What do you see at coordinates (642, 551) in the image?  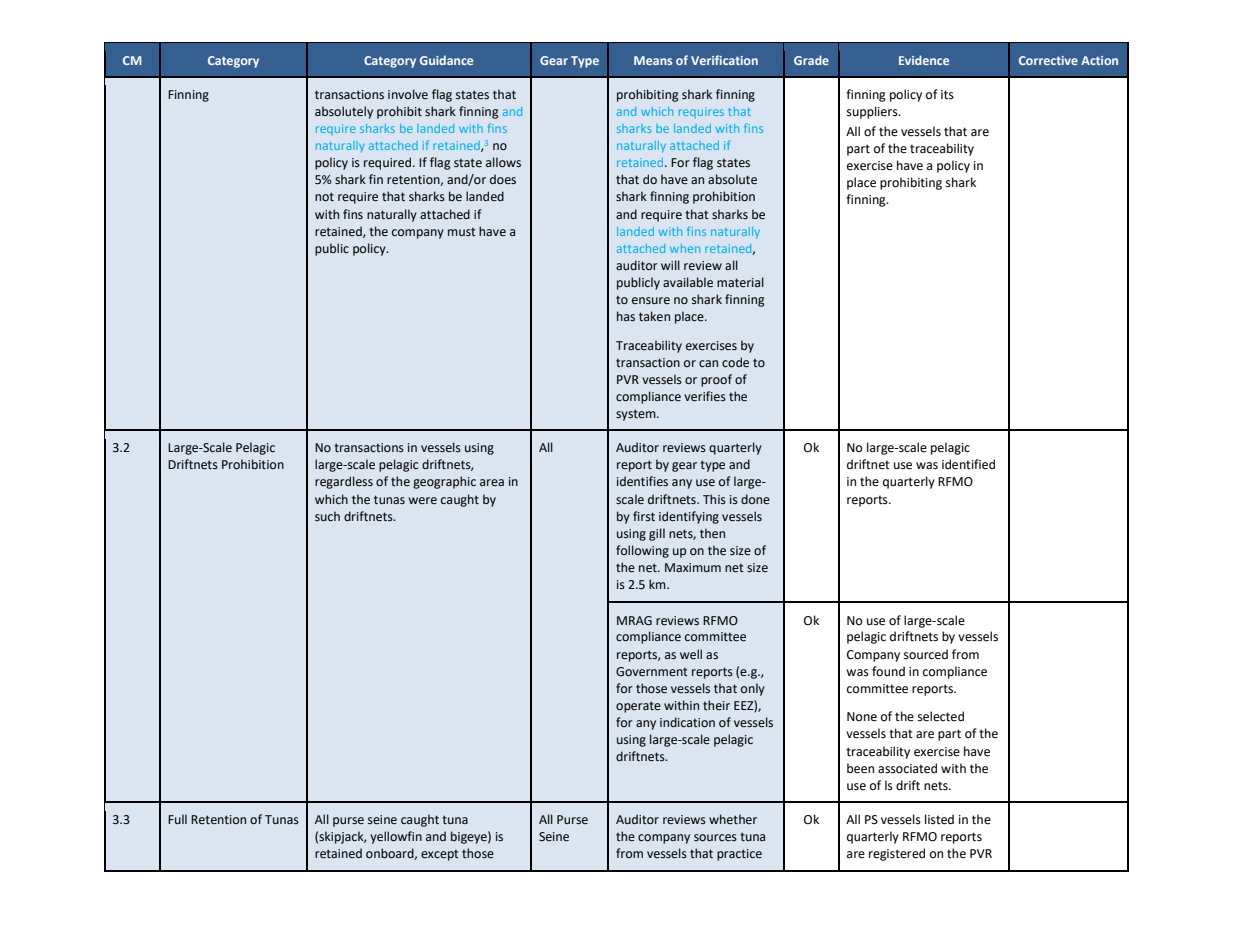 I see `following` at bounding box center [642, 551].
